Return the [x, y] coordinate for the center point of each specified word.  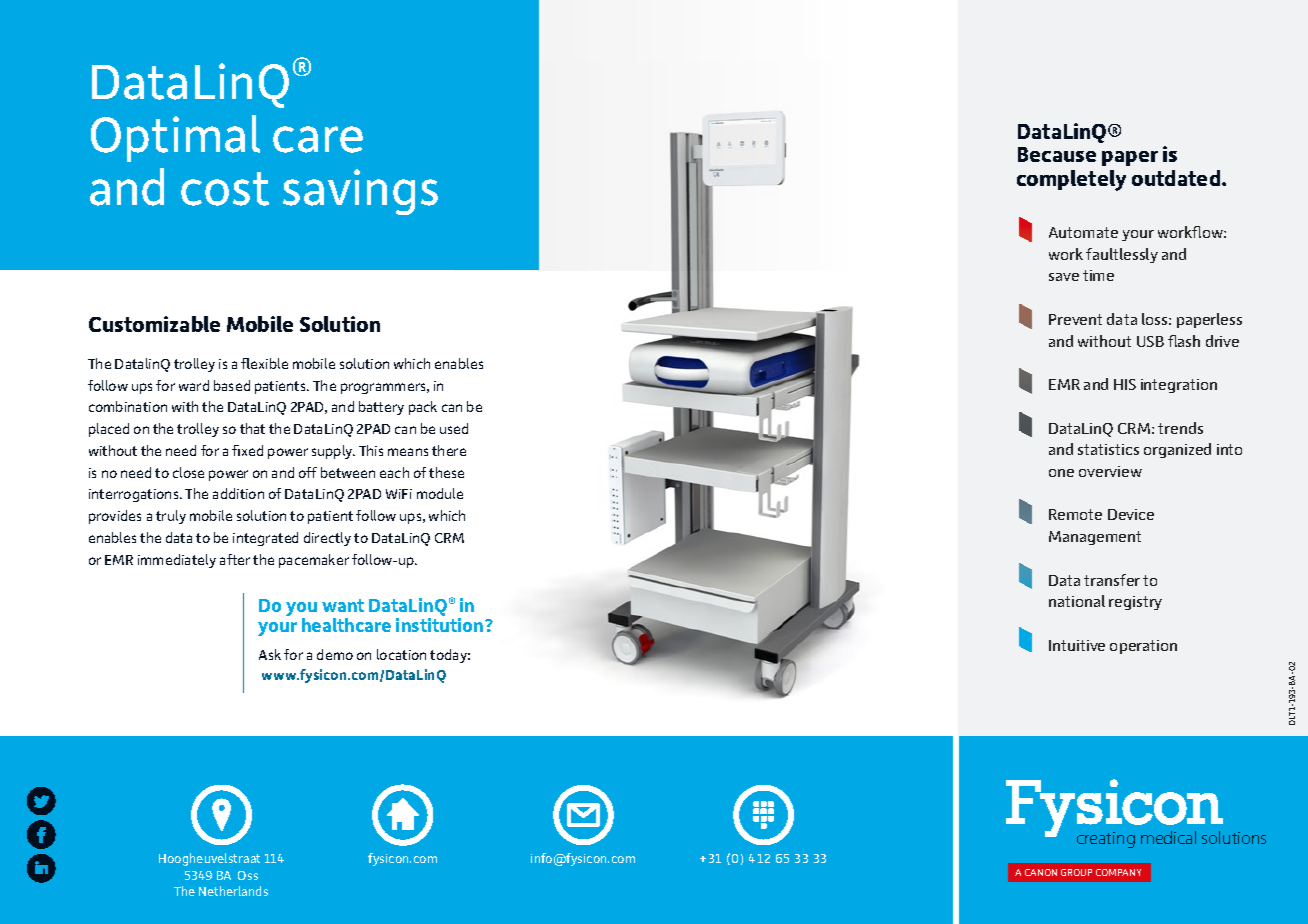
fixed [247, 450]
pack [423, 408]
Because [1057, 154]
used [454, 428]
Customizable [154, 324]
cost [225, 189]
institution [441, 625]
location [401, 654]
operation [1143, 647]
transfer [1112, 580]
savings [360, 192]
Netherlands [233, 891]
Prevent [1075, 319]
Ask [270, 654]
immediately [177, 561]
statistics [1108, 449]
